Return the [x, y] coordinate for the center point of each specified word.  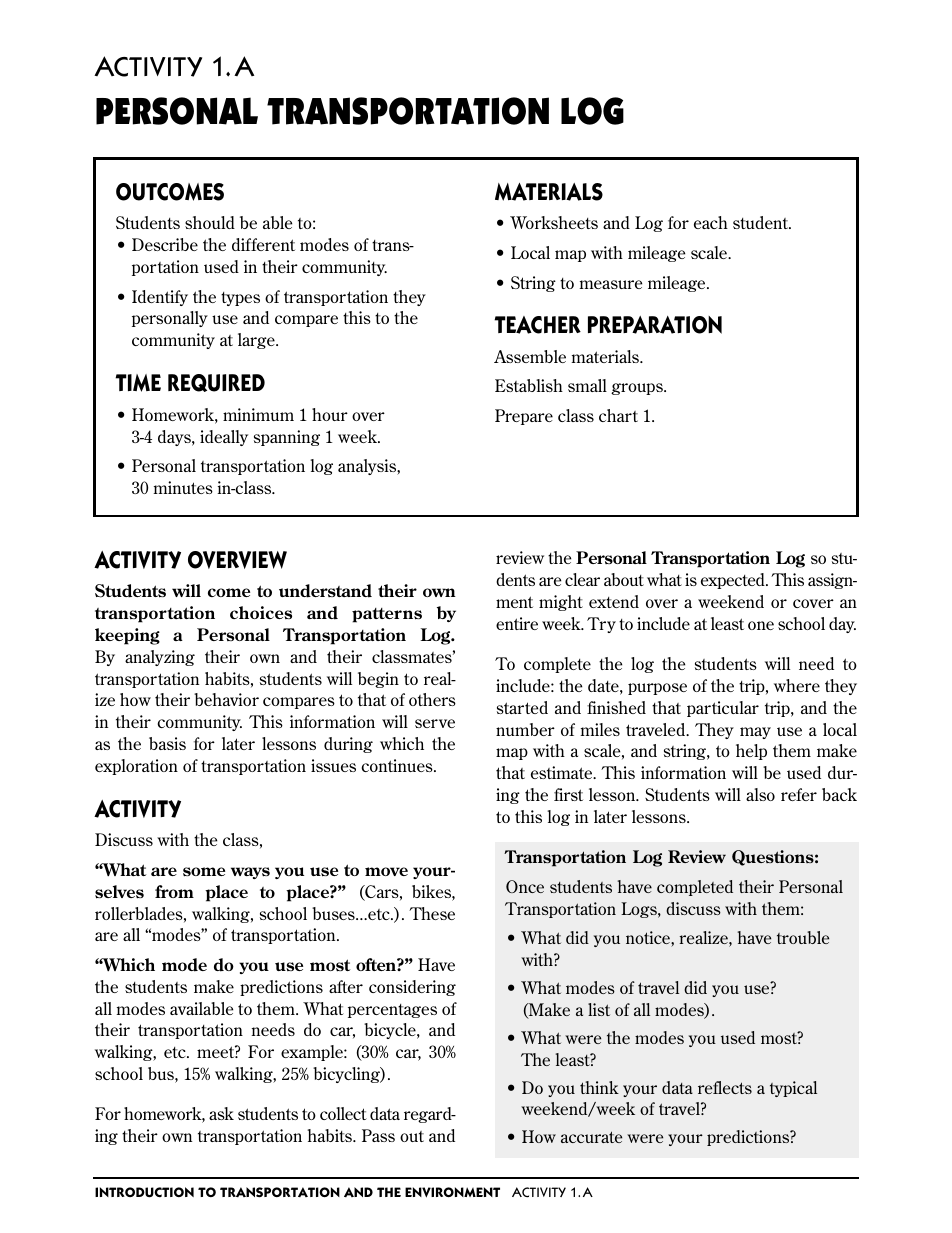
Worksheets [554, 222]
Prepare [524, 417]
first [568, 794]
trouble [803, 937]
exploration [136, 767]
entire [517, 623]
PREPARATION [655, 325]
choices [261, 612]
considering [412, 988]
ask [221, 1113]
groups [638, 389]
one [761, 625]
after [346, 986]
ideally [224, 438]
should [210, 222]
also [760, 794]
